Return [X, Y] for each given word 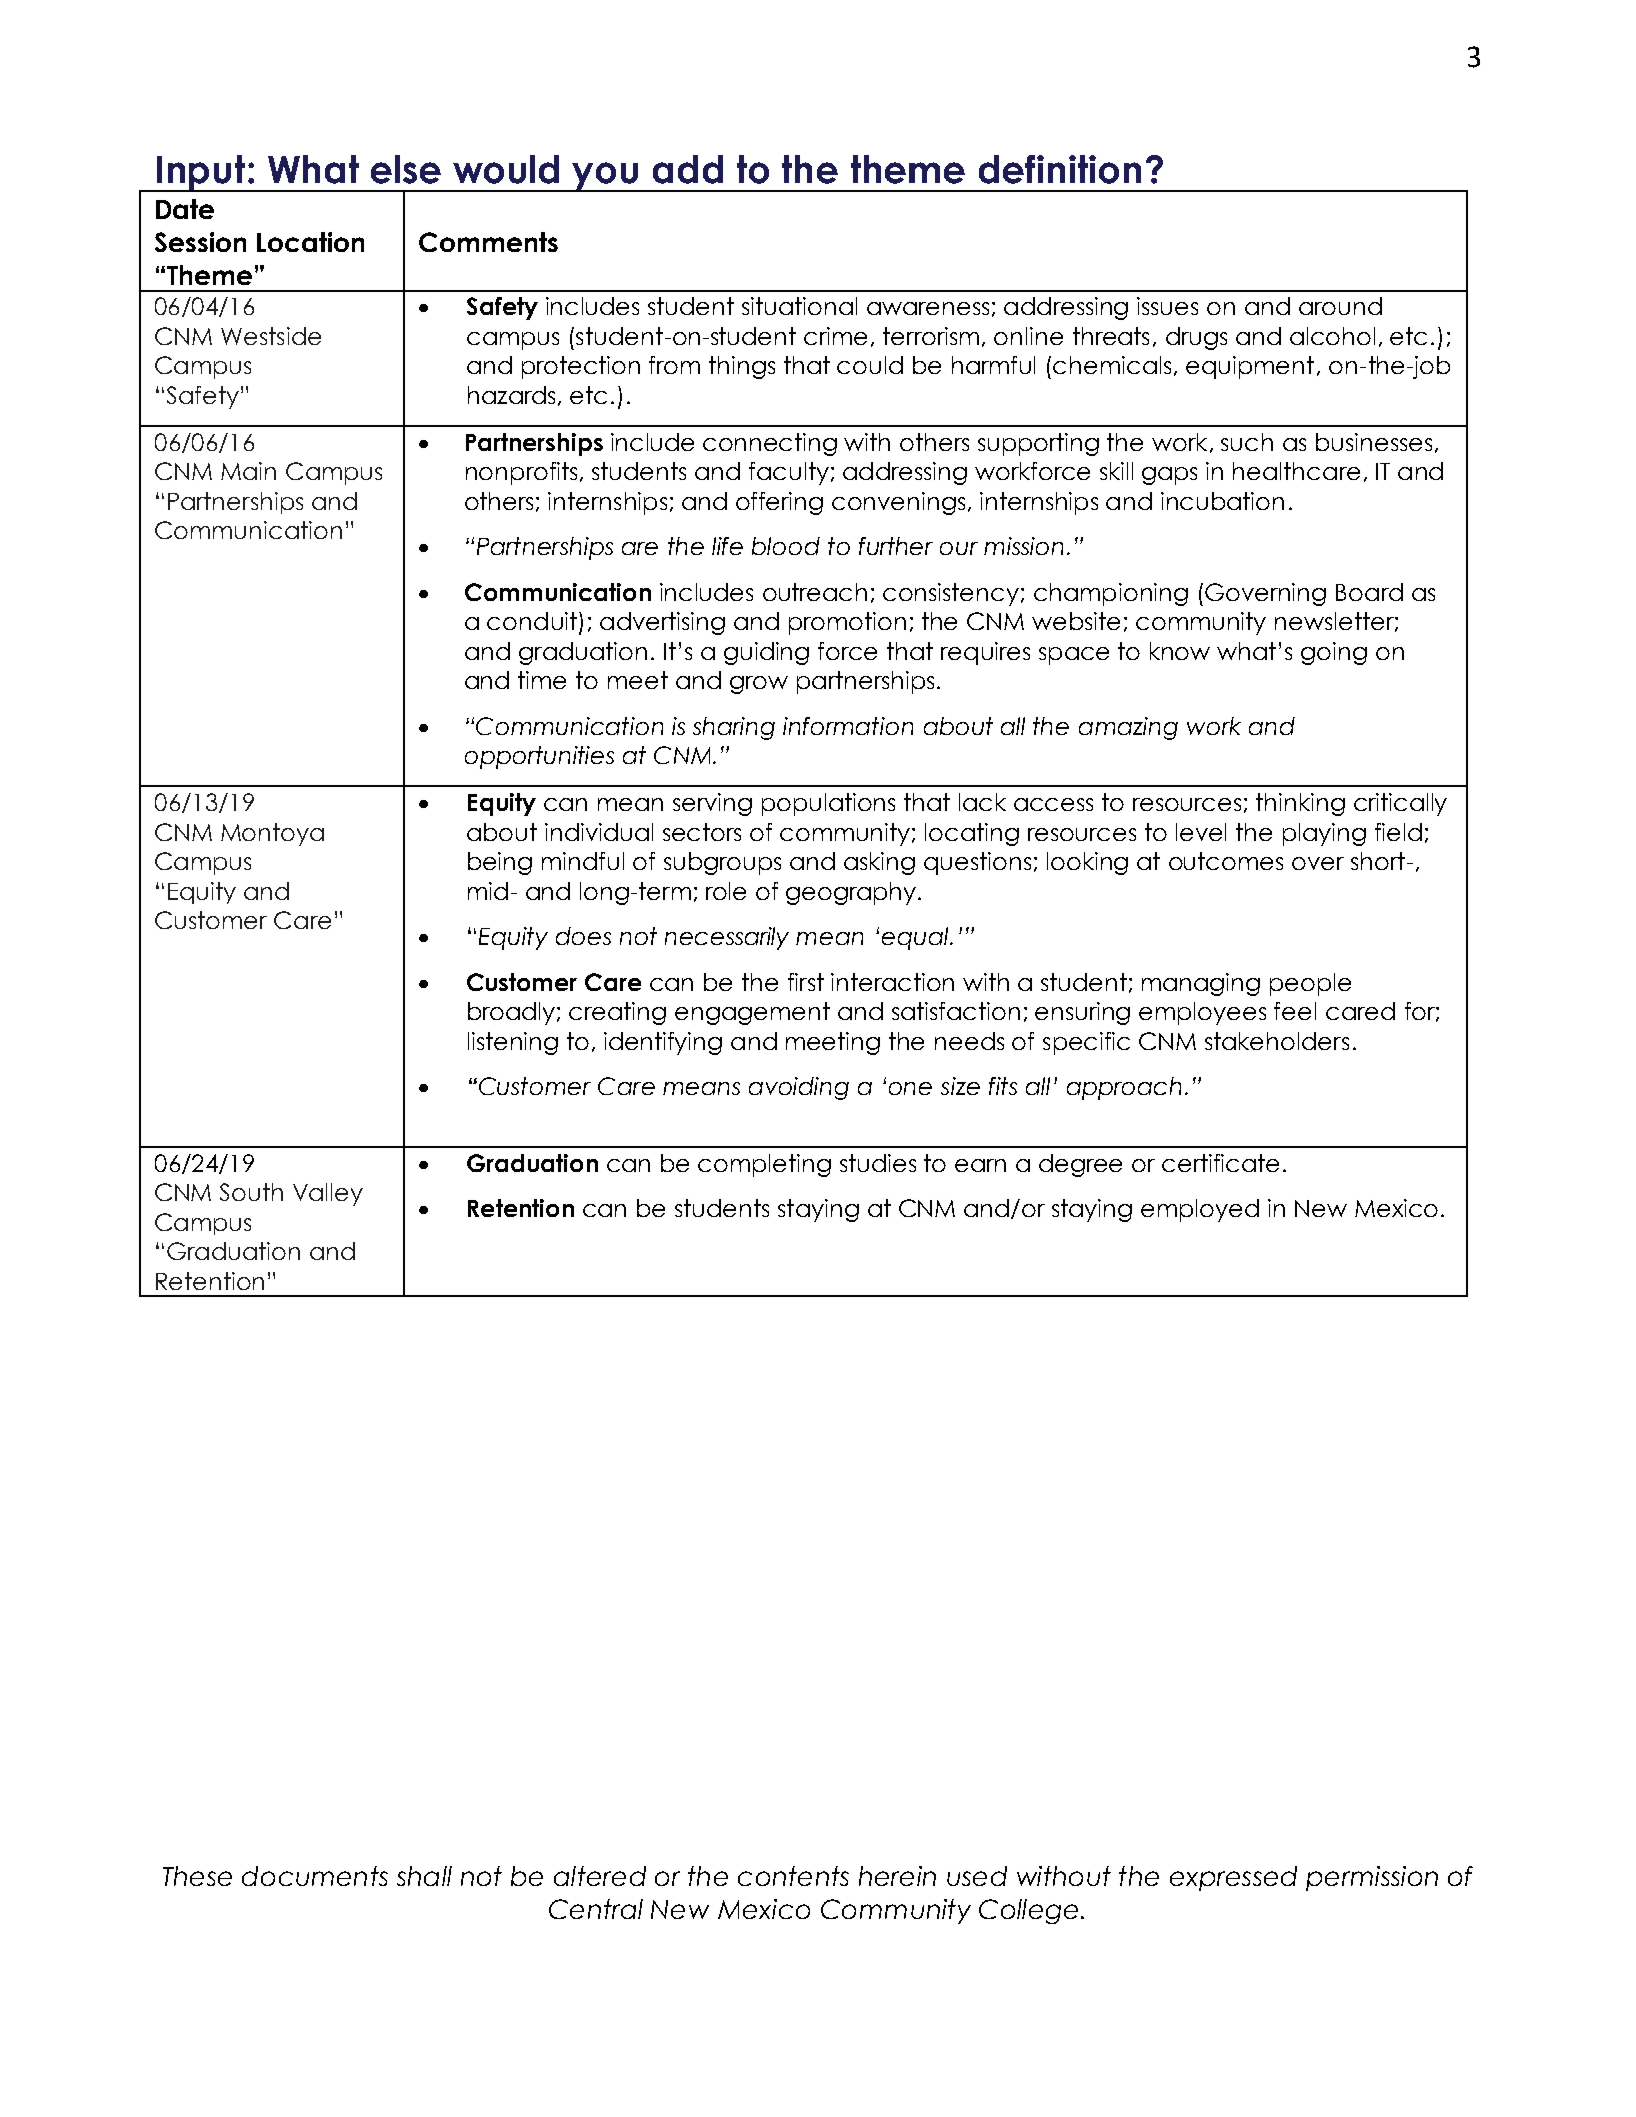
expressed [1233, 1878]
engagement [752, 1013]
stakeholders [1277, 1041]
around [1340, 306]
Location [310, 242]
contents [793, 1876]
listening [513, 1043]
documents [315, 1876]
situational [799, 306]
